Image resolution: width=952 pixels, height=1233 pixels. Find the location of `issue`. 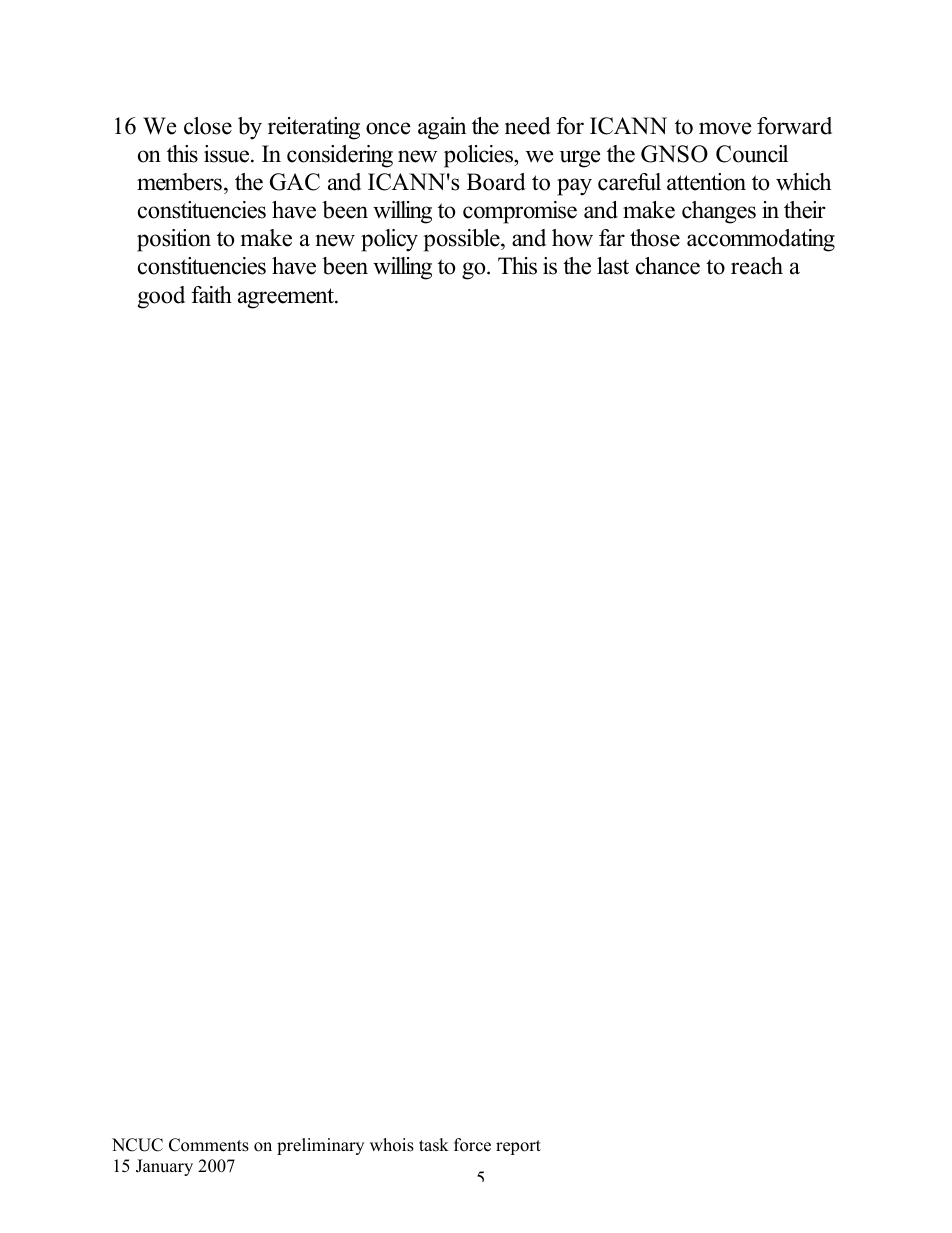

issue is located at coordinates (228, 154).
